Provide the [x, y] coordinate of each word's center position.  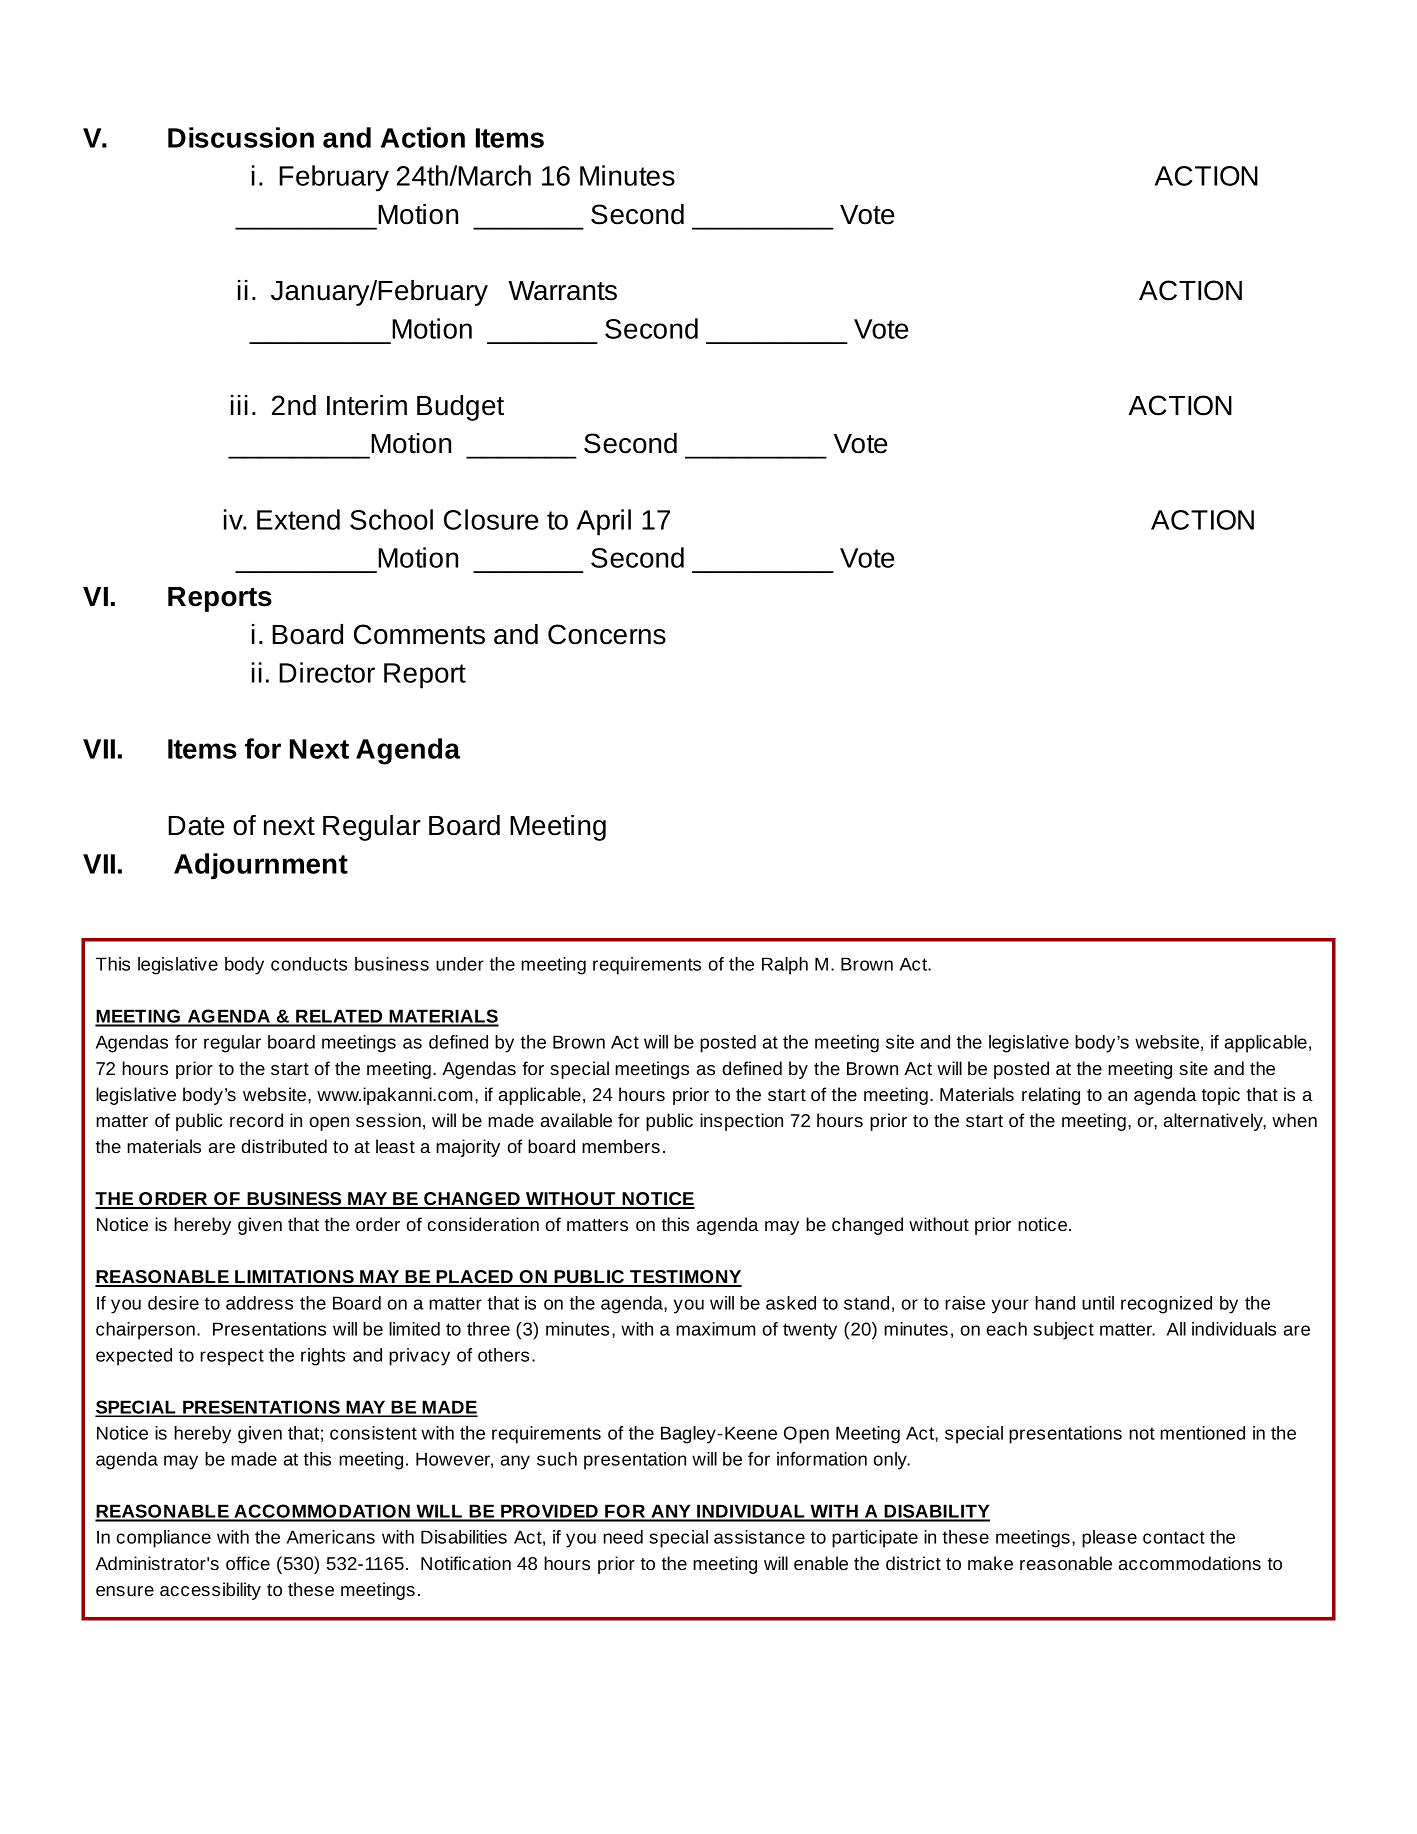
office [248, 1563]
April [604, 522]
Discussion [241, 137]
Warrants [562, 291]
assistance [759, 1537]
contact [1174, 1537]
